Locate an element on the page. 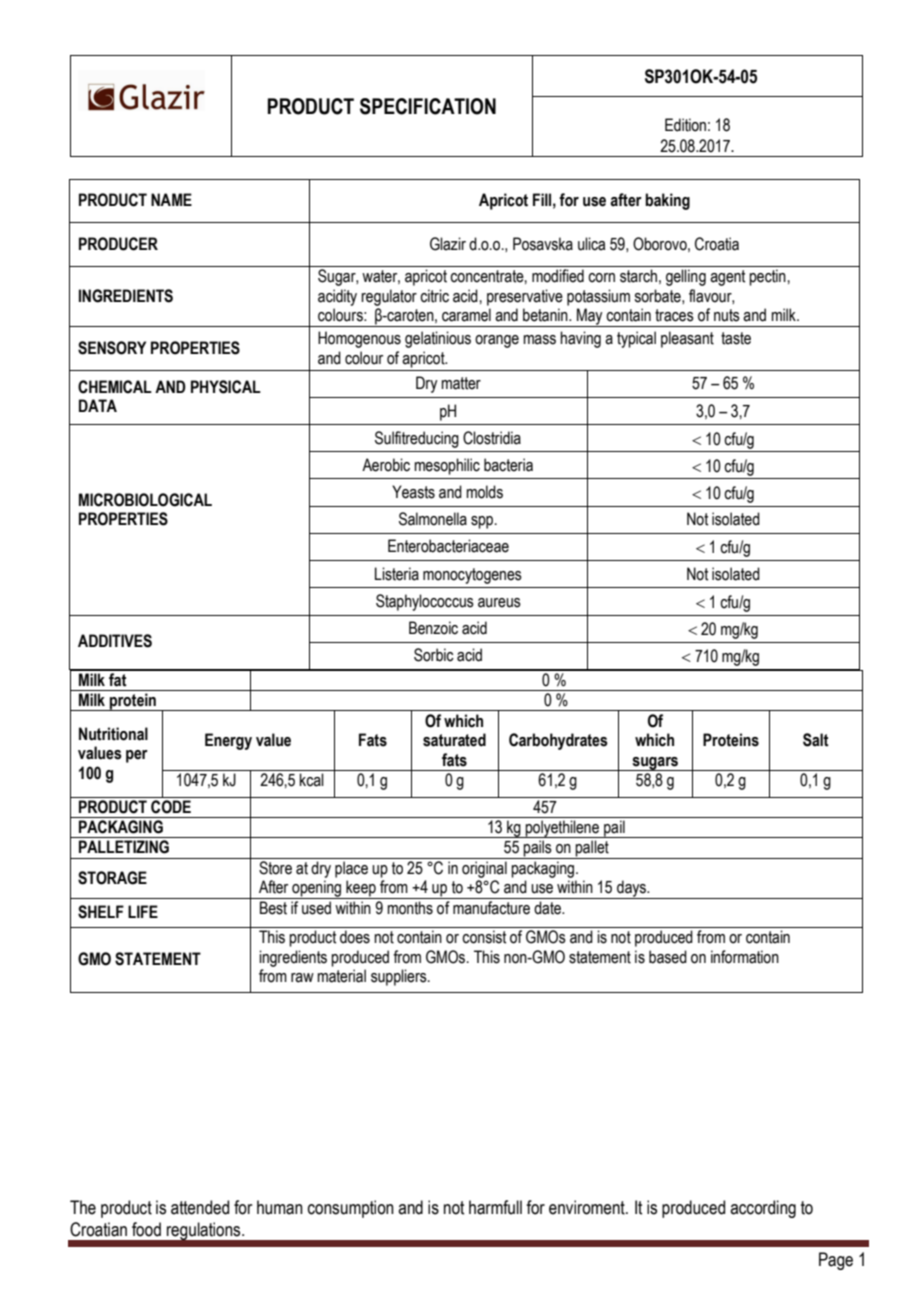 Image resolution: width=924 pixels, height=1308 pixels. LIFE is located at coordinates (143, 911).
